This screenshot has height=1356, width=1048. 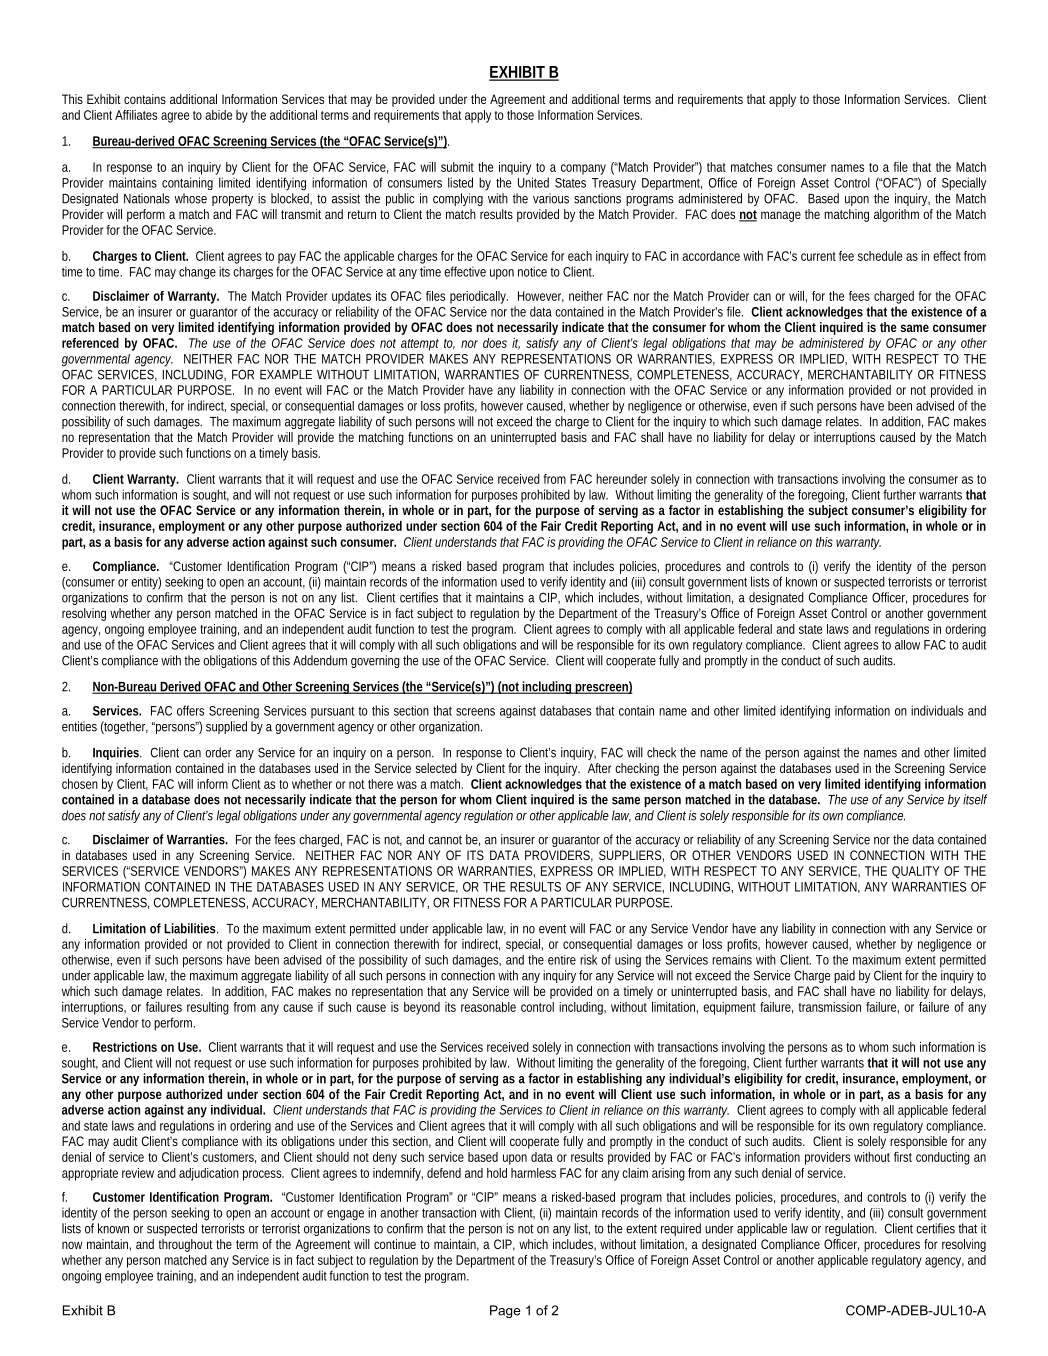 I want to click on required, so click(x=681, y=1229).
